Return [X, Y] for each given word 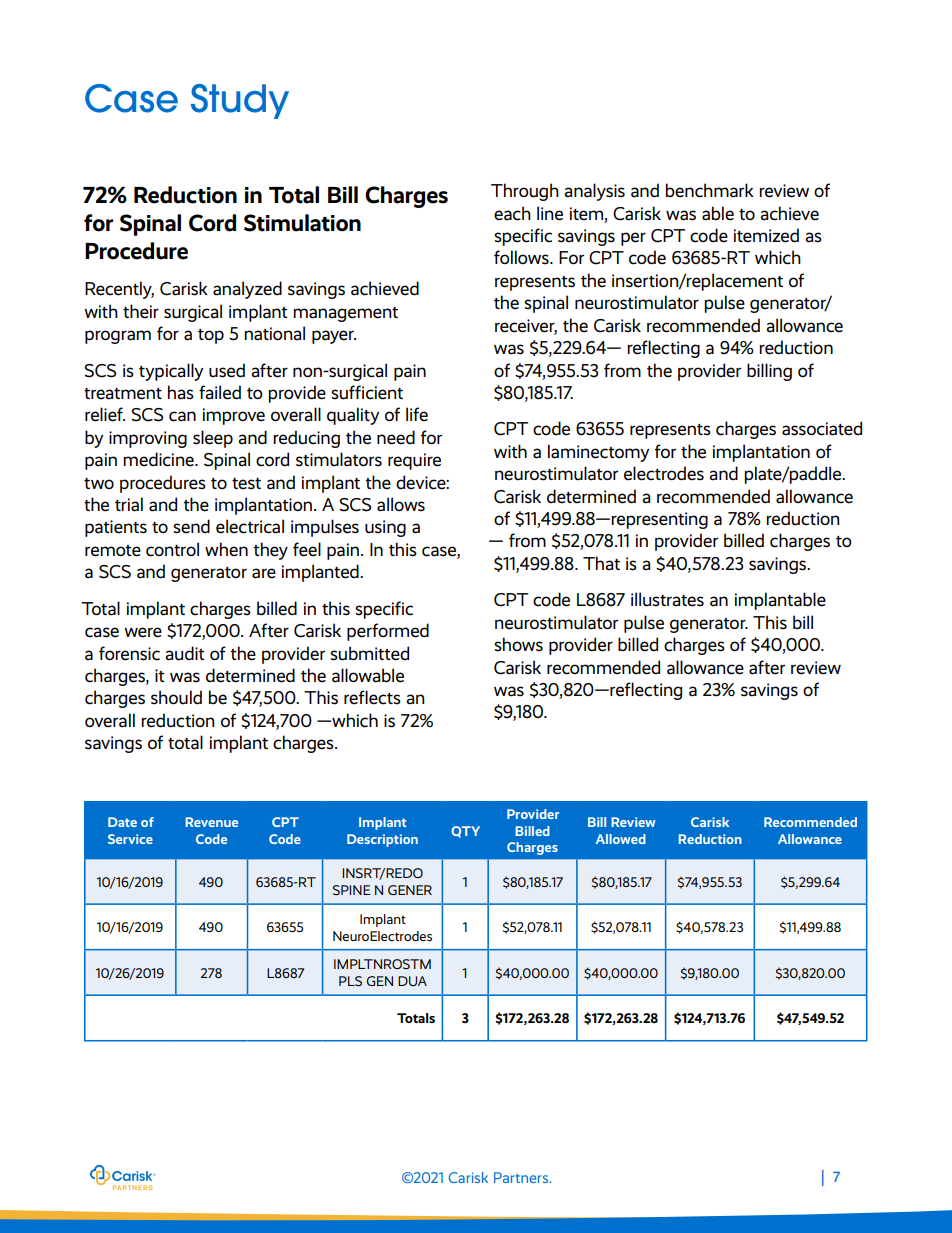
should [176, 697]
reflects [372, 697]
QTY [465, 832]
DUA [412, 981]
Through [525, 192]
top [211, 336]
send [191, 526]
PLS [350, 981]
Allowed [621, 839]
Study [240, 101]
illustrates [667, 599]
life [417, 414]
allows [401, 504]
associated [822, 428]
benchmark [710, 190]
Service [130, 839]
